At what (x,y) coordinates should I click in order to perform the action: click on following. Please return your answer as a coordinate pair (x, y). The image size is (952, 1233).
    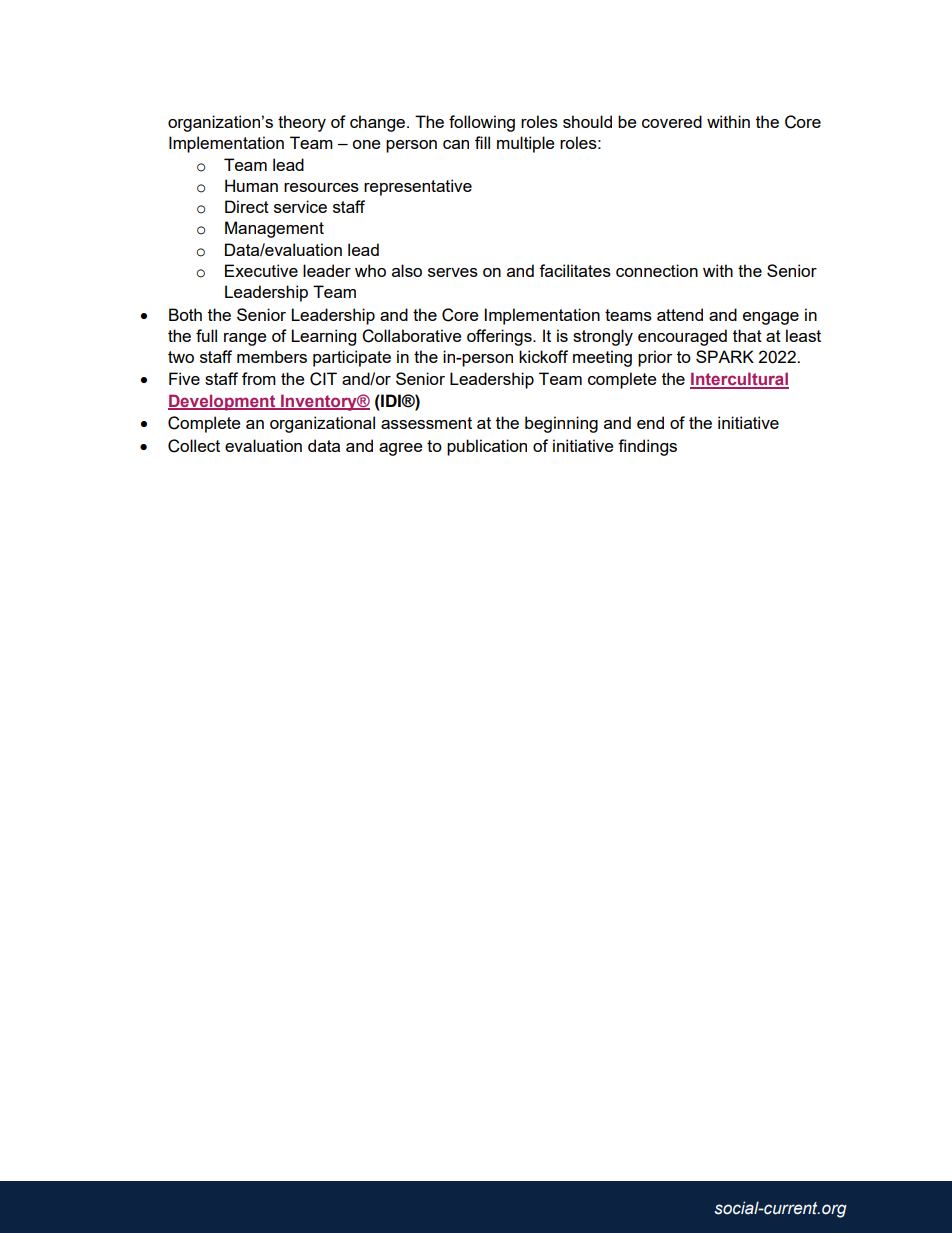
    Looking at the image, I should click on (482, 123).
